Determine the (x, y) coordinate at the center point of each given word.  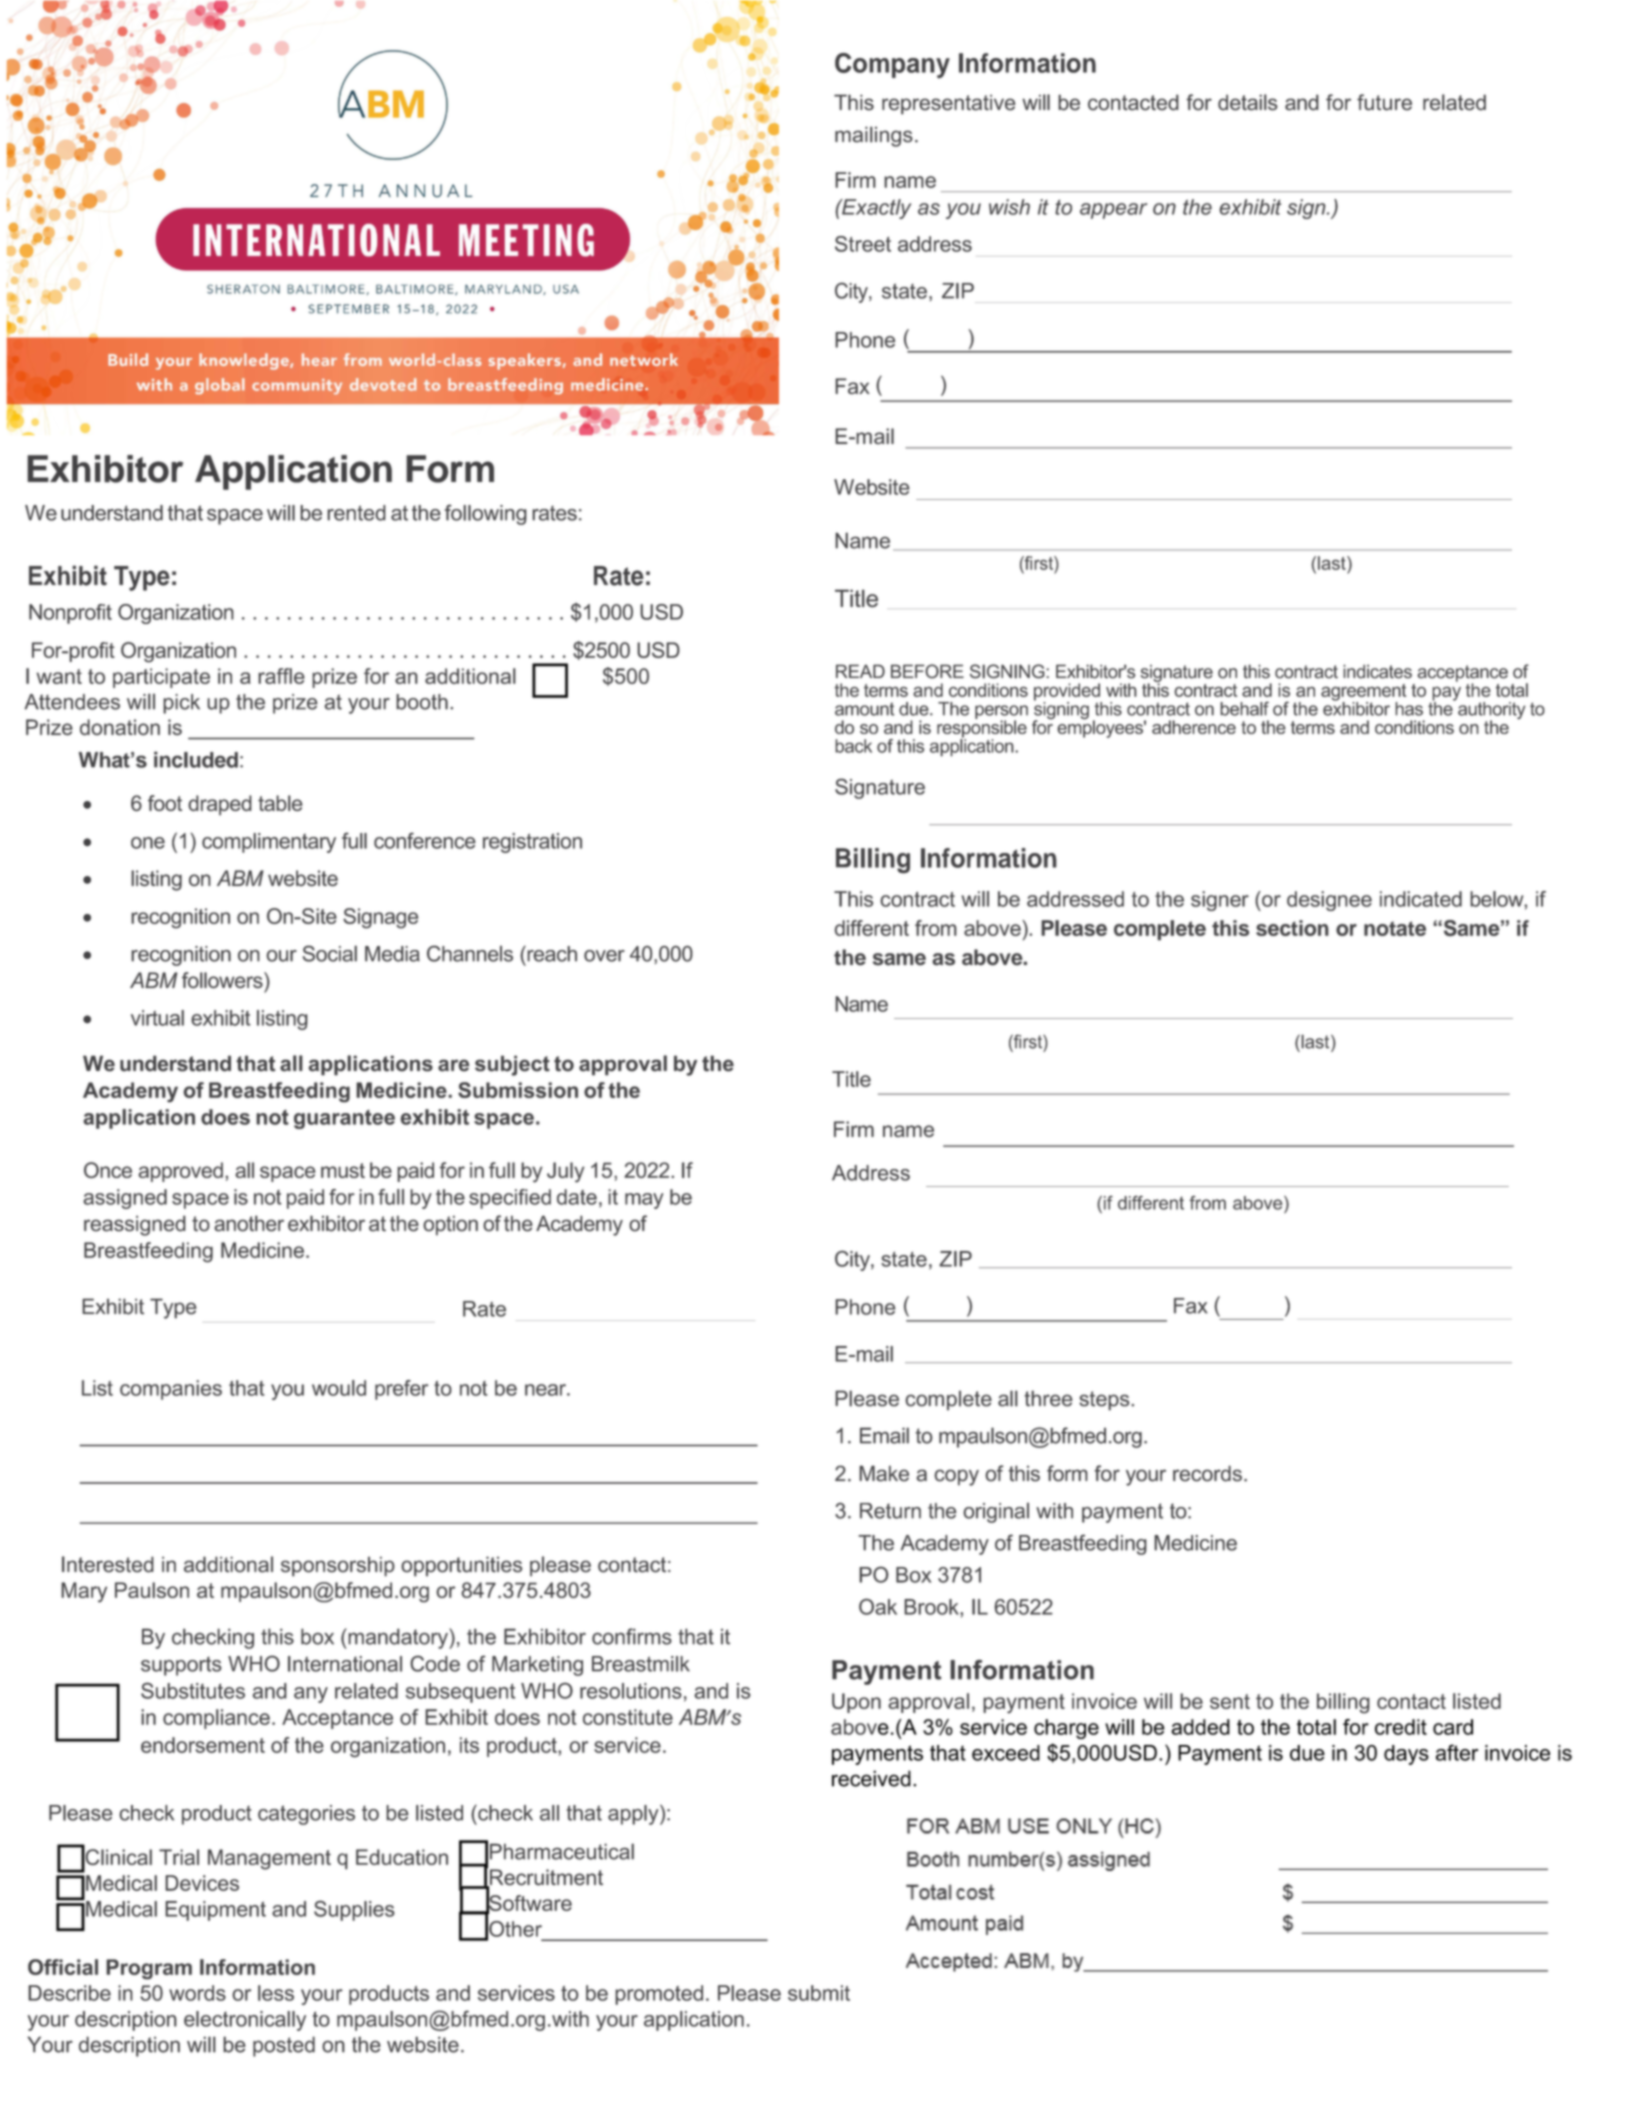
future (1384, 102)
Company (892, 66)
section (1292, 928)
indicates (1377, 671)
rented (356, 513)
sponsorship (337, 1567)
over (604, 956)
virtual (157, 1018)
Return (890, 1511)
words (197, 1993)
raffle (281, 676)
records (1207, 1473)
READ (860, 671)
